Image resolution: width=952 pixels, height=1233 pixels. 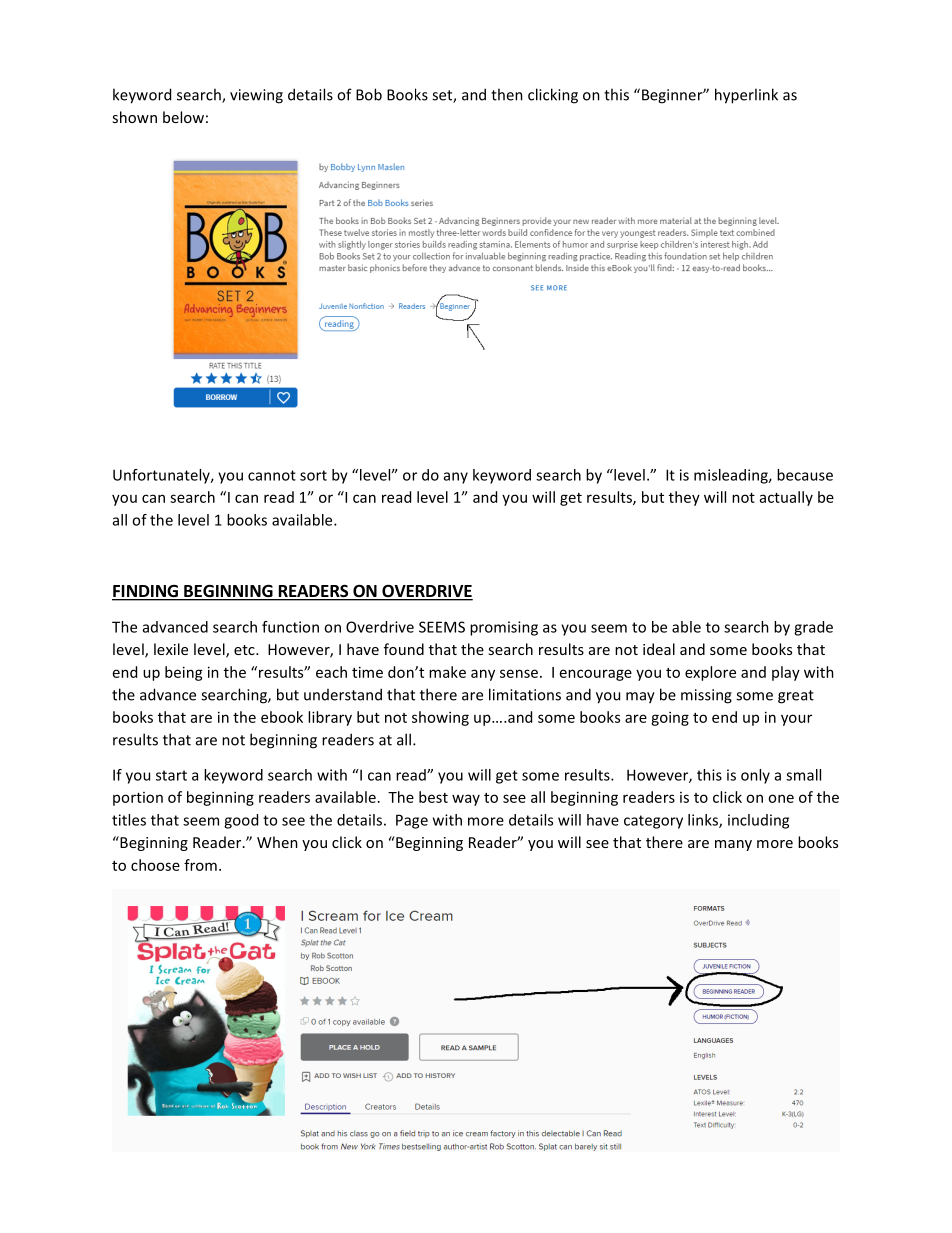 What do you see at coordinates (256, 96) in the screenshot?
I see `viewing` at bounding box center [256, 96].
